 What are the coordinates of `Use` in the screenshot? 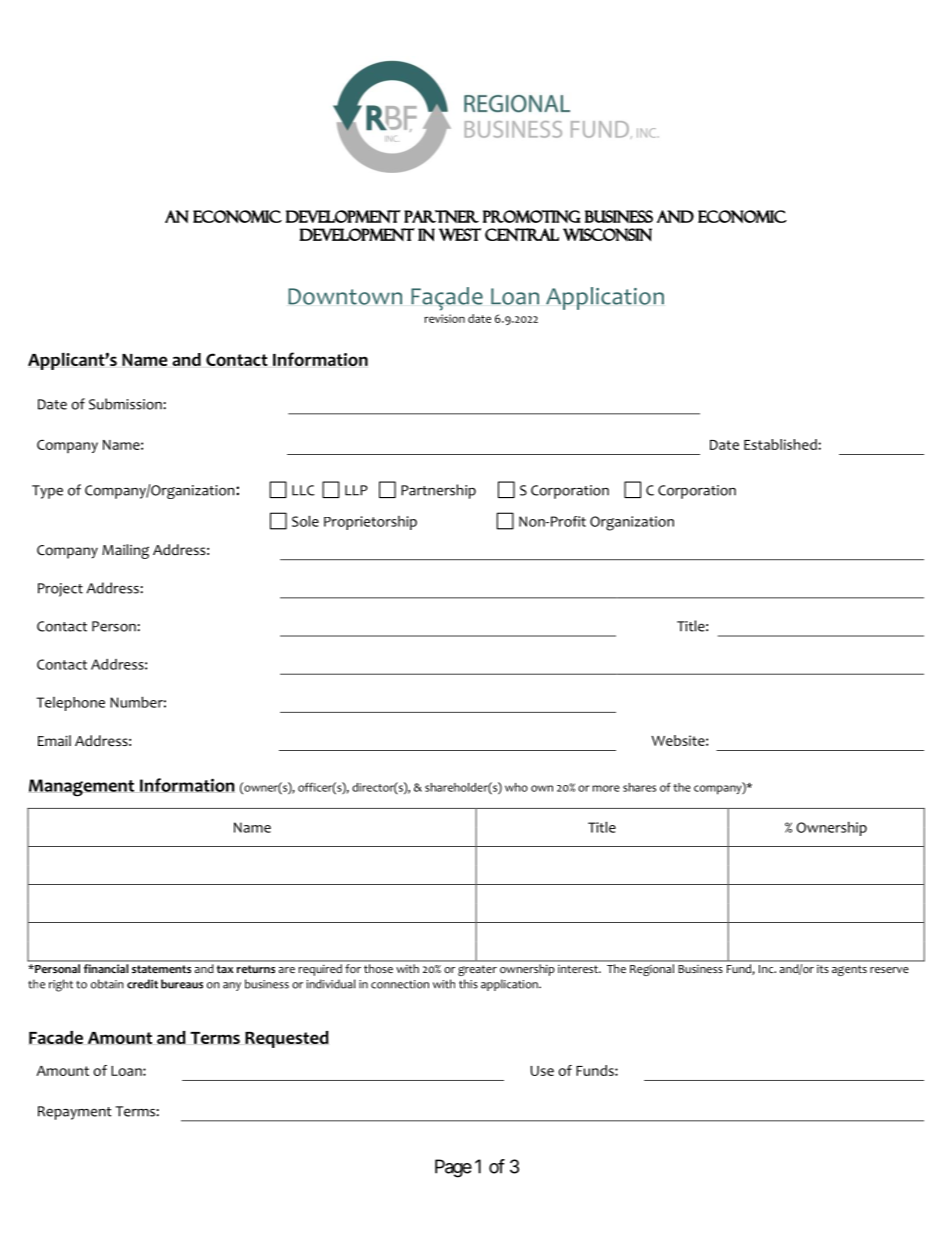 It's located at (542, 1071).
